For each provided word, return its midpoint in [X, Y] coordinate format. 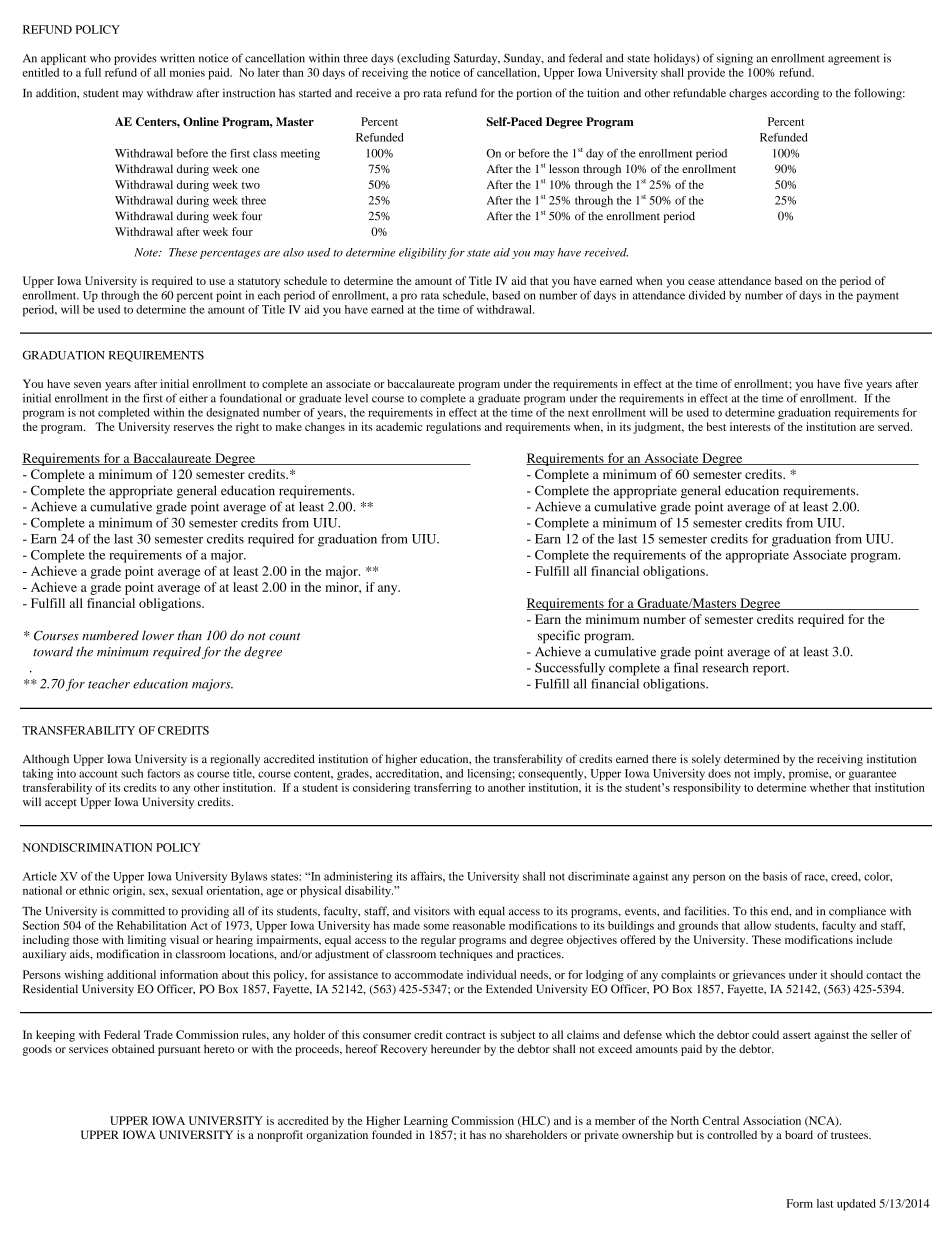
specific [559, 636]
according [795, 94]
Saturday [477, 59]
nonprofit [280, 1136]
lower [158, 635]
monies [187, 72]
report [771, 670]
